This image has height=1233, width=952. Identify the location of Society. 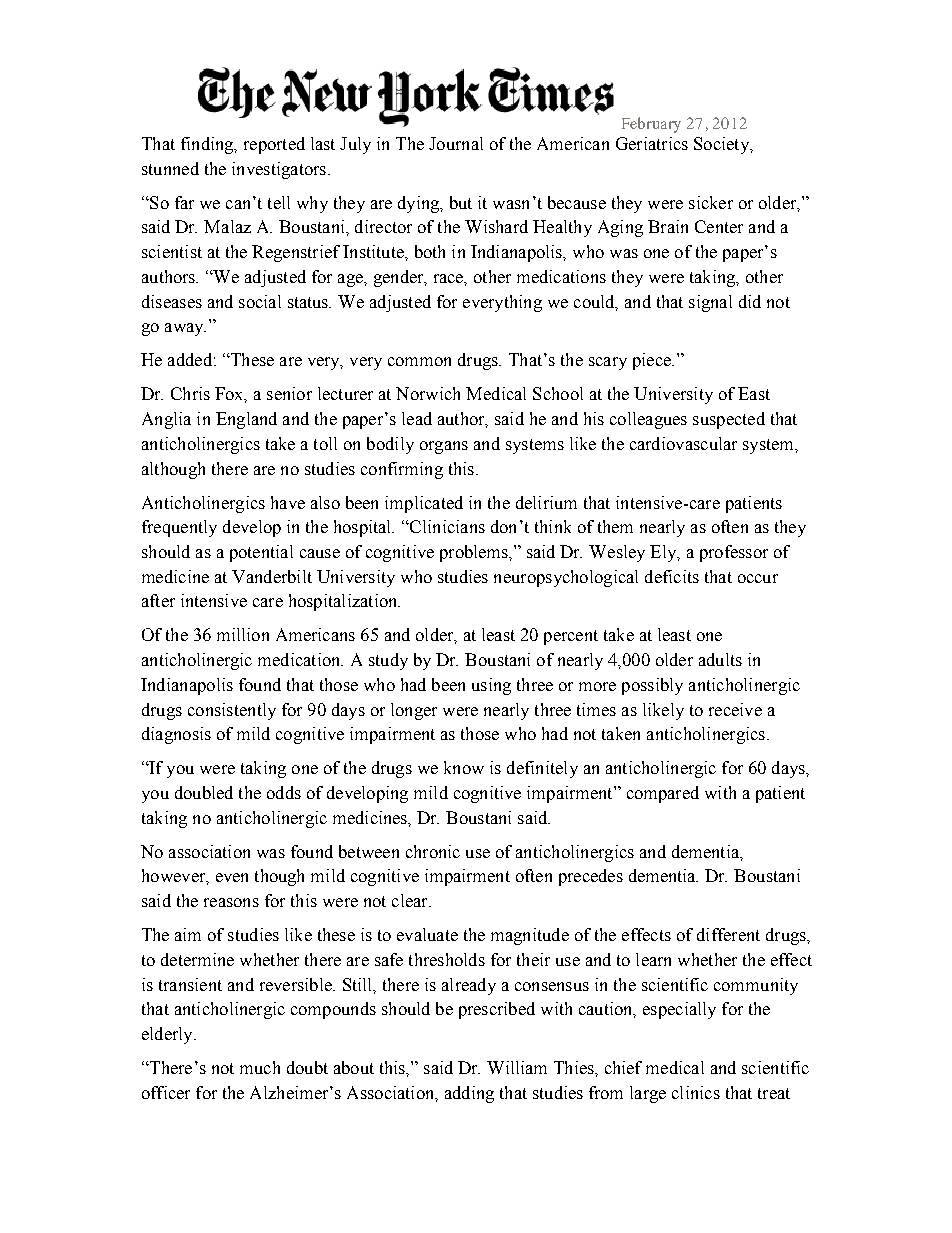
(722, 145).
